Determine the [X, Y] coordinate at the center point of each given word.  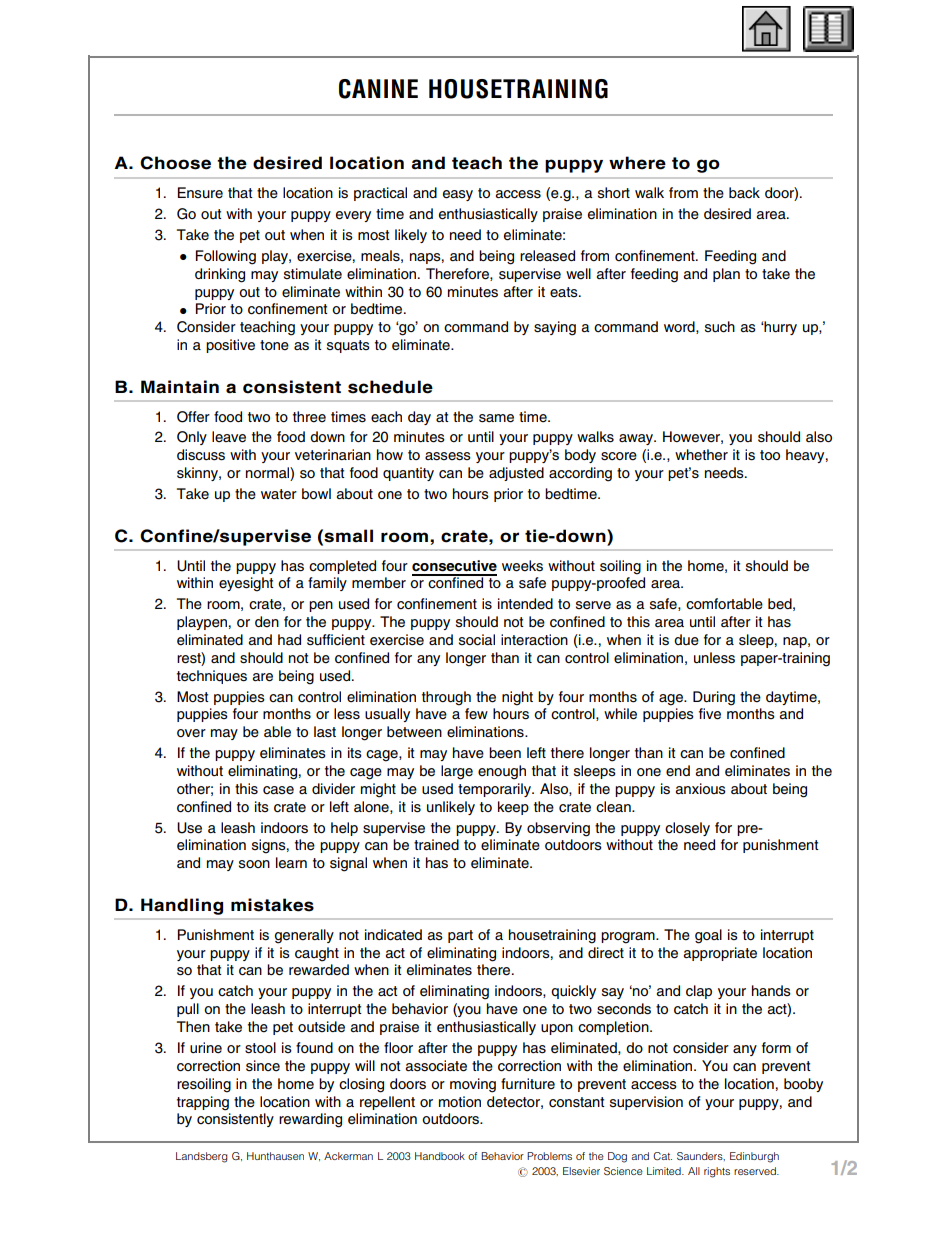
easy [458, 195]
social [477, 640]
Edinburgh [754, 1157]
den [267, 622]
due [686, 640]
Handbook [440, 1156]
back [744, 192]
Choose [175, 163]
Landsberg [202, 1157]
